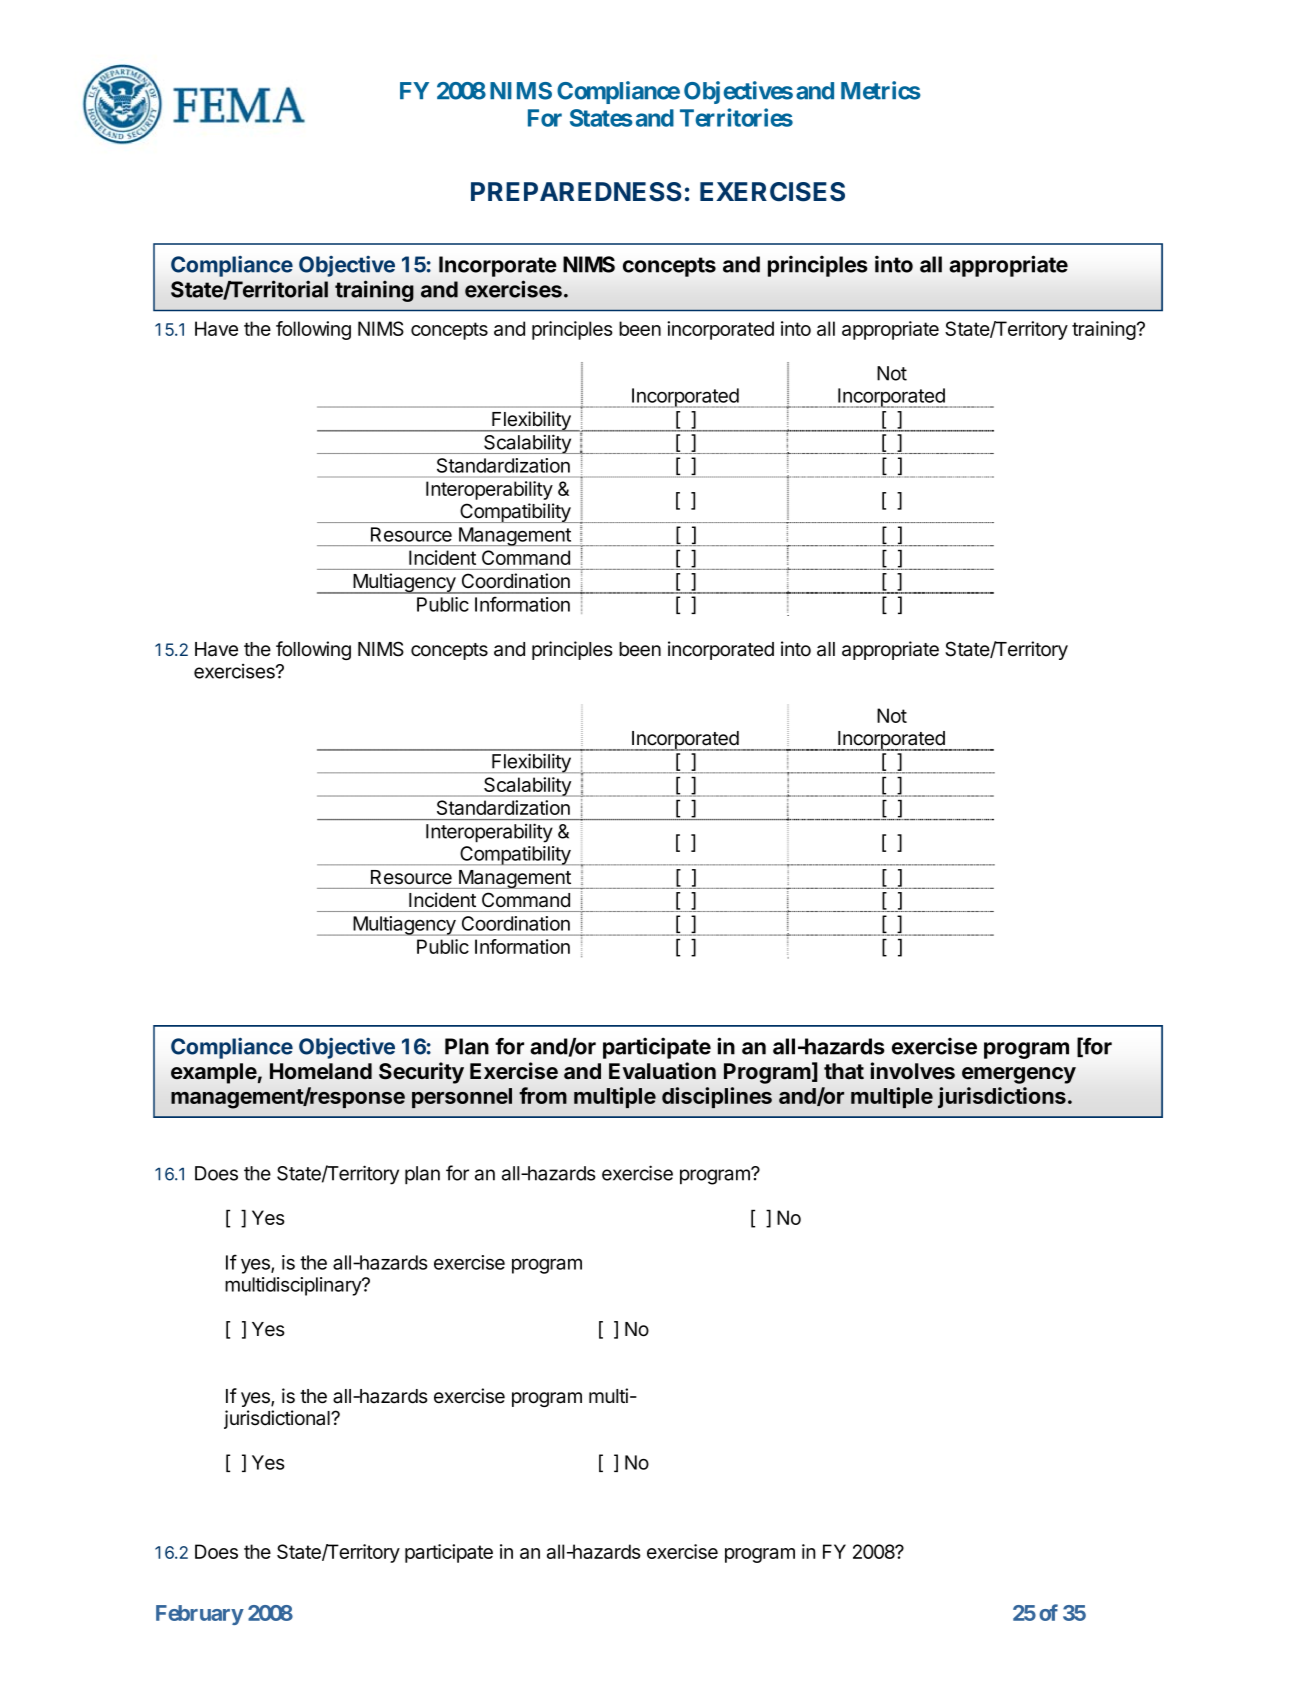  Describe the element at coordinates (844, 1071) in the page. I see `that` at that location.
